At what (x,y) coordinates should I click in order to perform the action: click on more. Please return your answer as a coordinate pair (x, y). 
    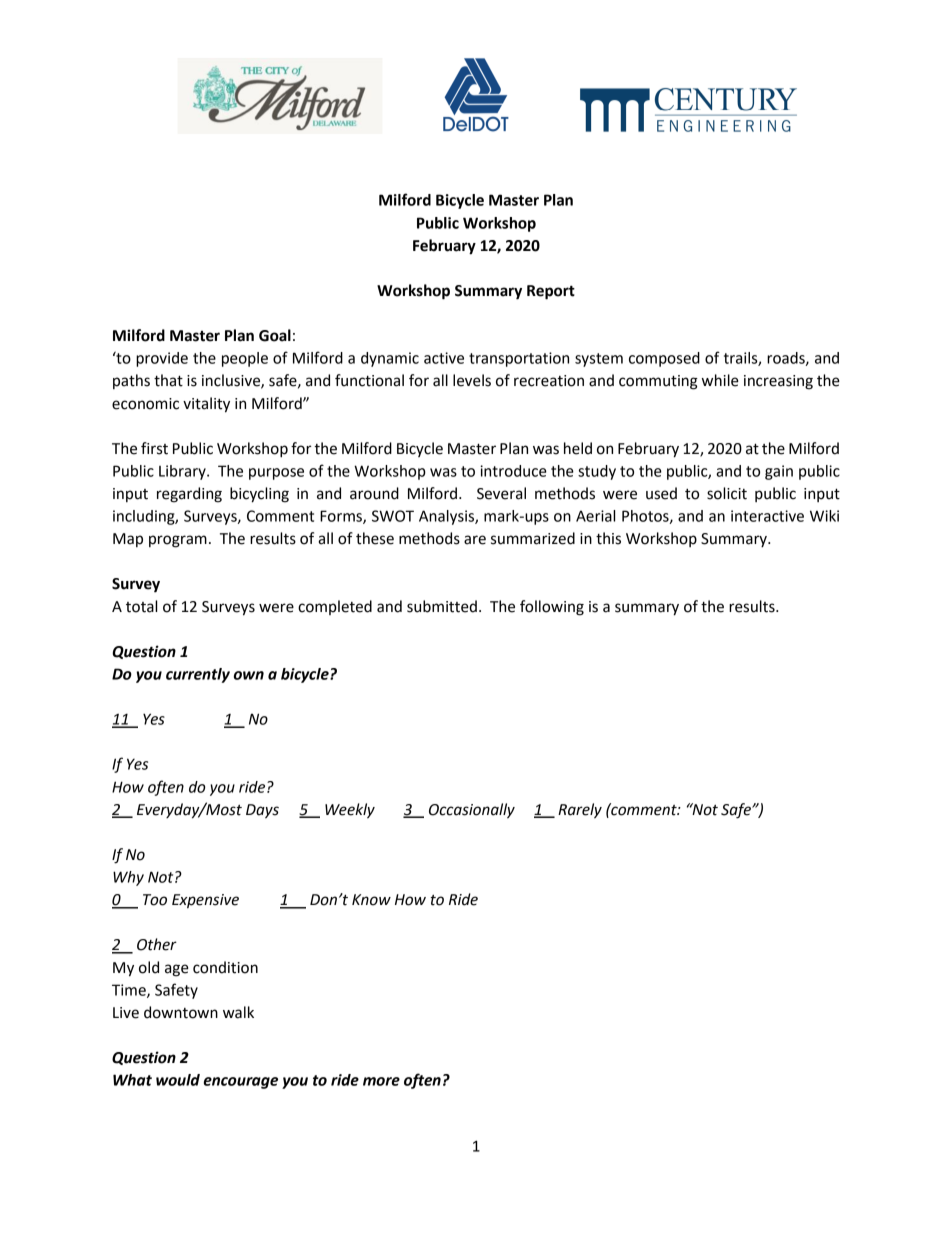
    Looking at the image, I should click on (381, 1081).
